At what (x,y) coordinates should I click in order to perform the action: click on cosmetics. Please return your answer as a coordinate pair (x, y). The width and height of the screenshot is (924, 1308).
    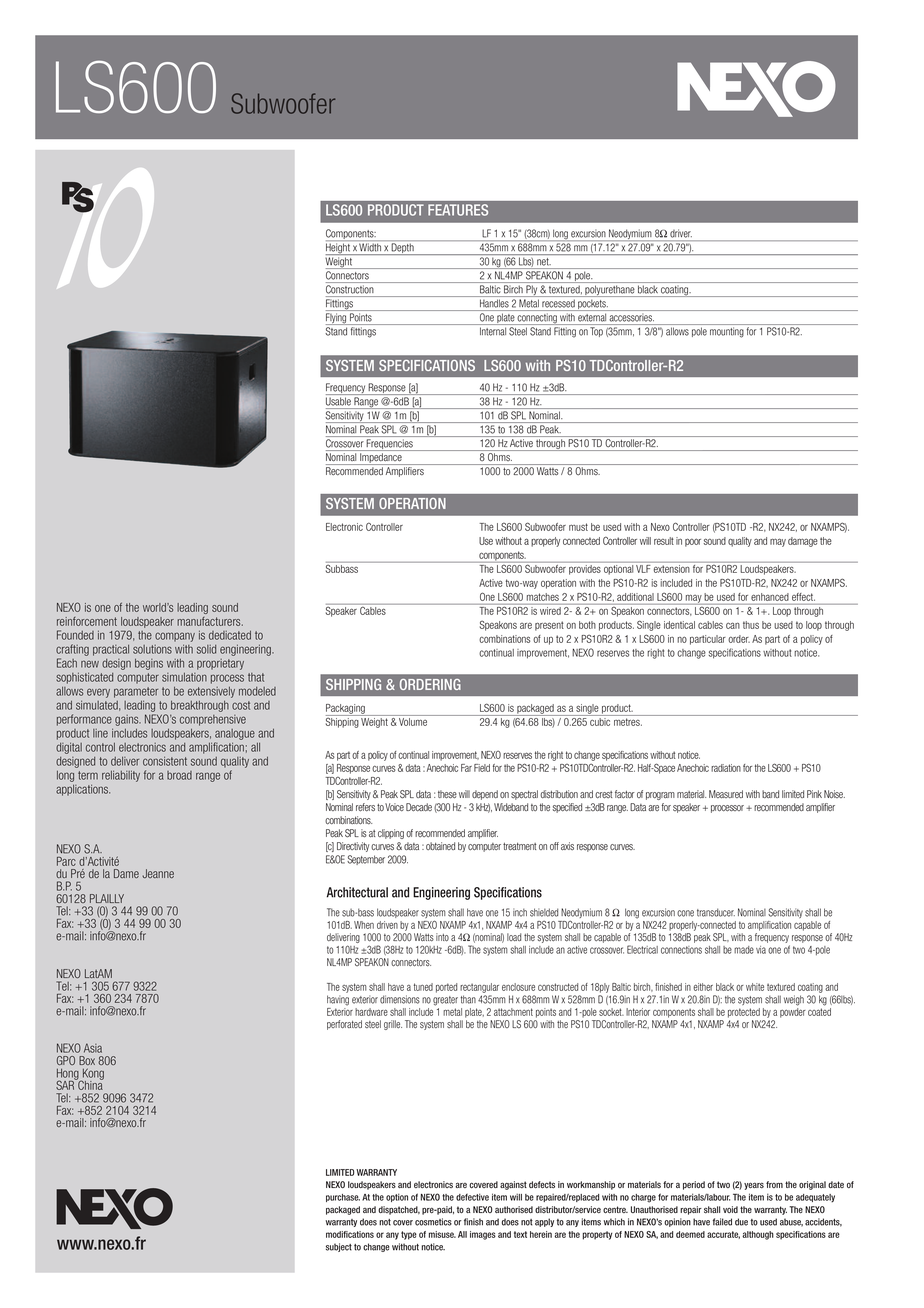
    Looking at the image, I should click on (433, 1222).
